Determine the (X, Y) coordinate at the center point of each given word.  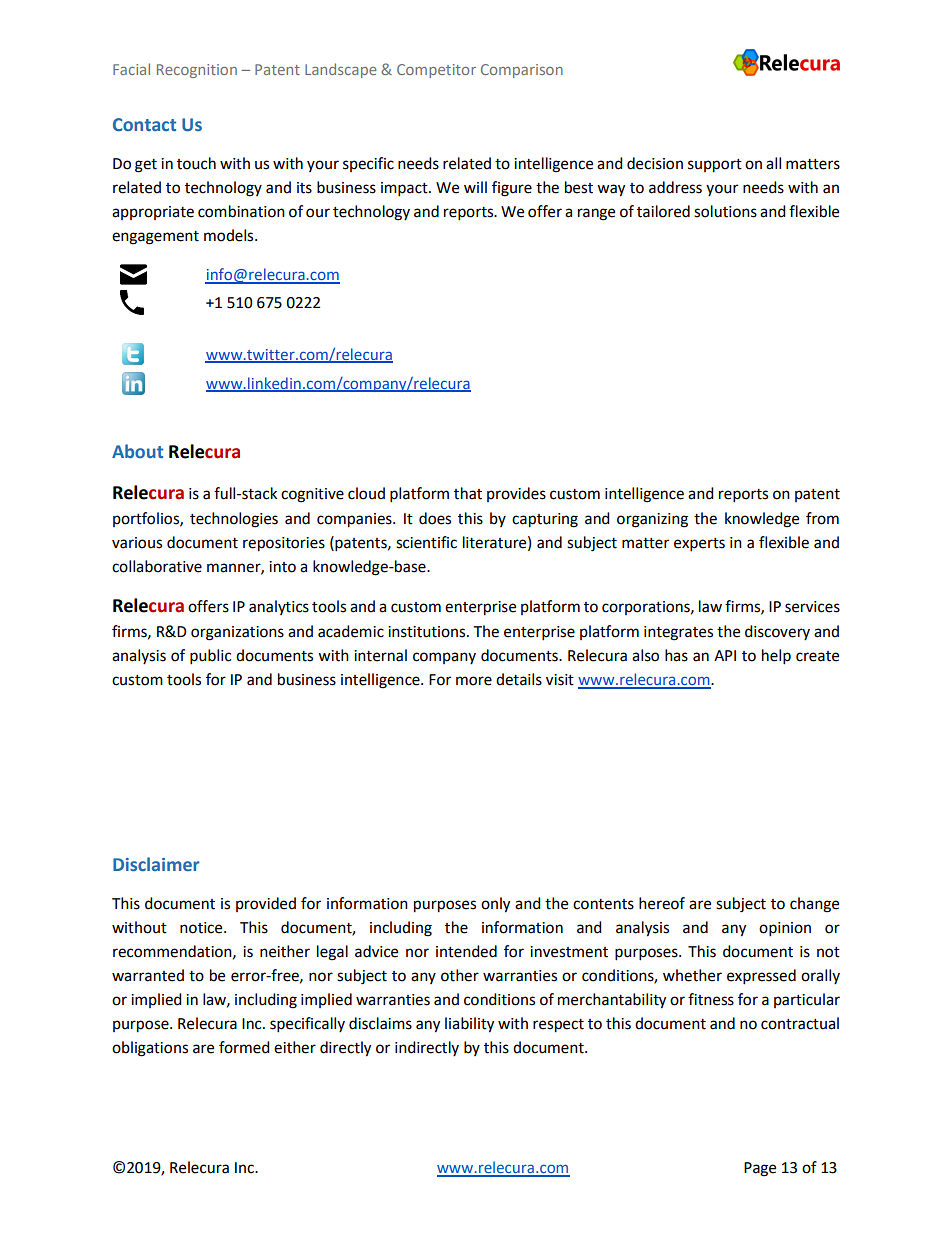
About (137, 451)
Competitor (436, 71)
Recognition (197, 71)
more (474, 681)
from (822, 518)
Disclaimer (156, 864)
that (468, 493)
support (715, 166)
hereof (662, 903)
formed (244, 1047)
